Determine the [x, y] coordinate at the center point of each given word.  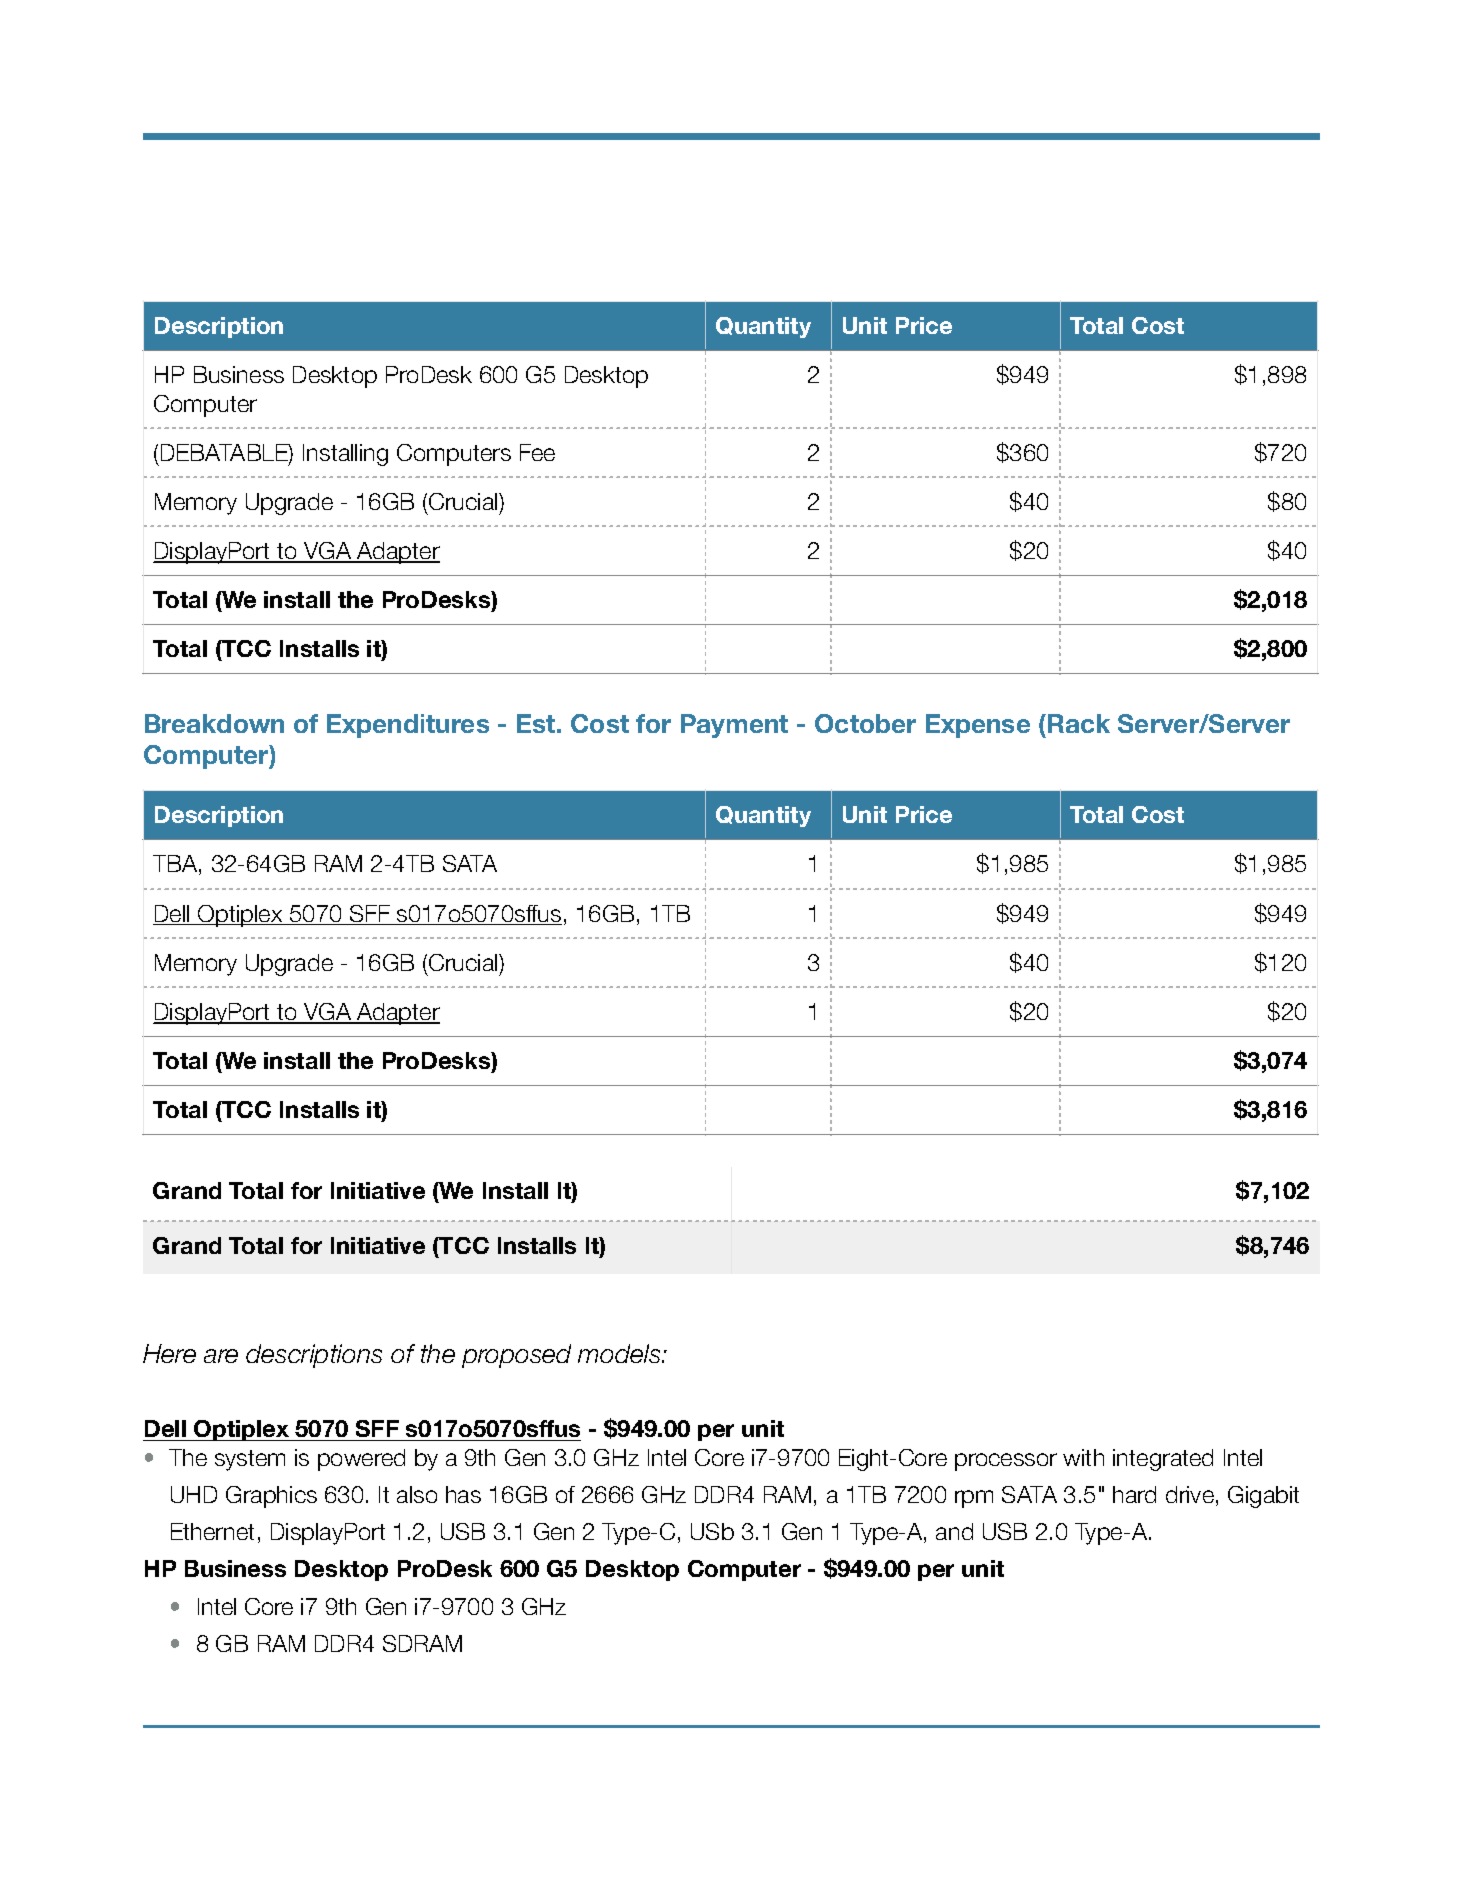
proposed [516, 1356]
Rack [1079, 723]
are [221, 1356]
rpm [974, 1499]
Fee [537, 452]
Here [169, 1353]
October [865, 723]
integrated [1163, 1460]
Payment [734, 726]
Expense [978, 726]
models [620, 1353]
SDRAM [422, 1643]
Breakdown [214, 723]
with [1083, 1457]
